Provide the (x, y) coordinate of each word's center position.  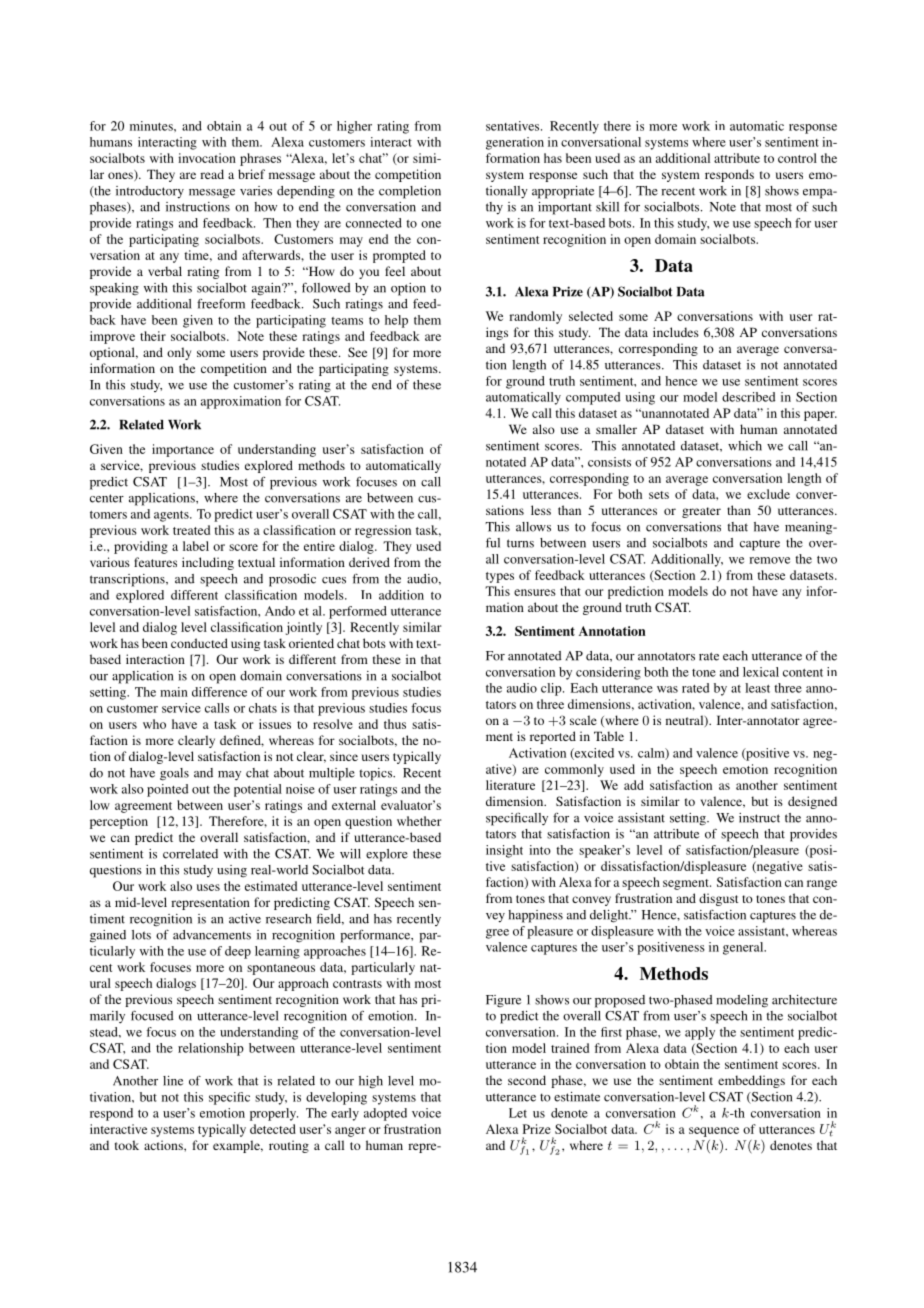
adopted (385, 1114)
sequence (714, 1132)
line (173, 1081)
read (212, 174)
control (797, 158)
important (565, 208)
